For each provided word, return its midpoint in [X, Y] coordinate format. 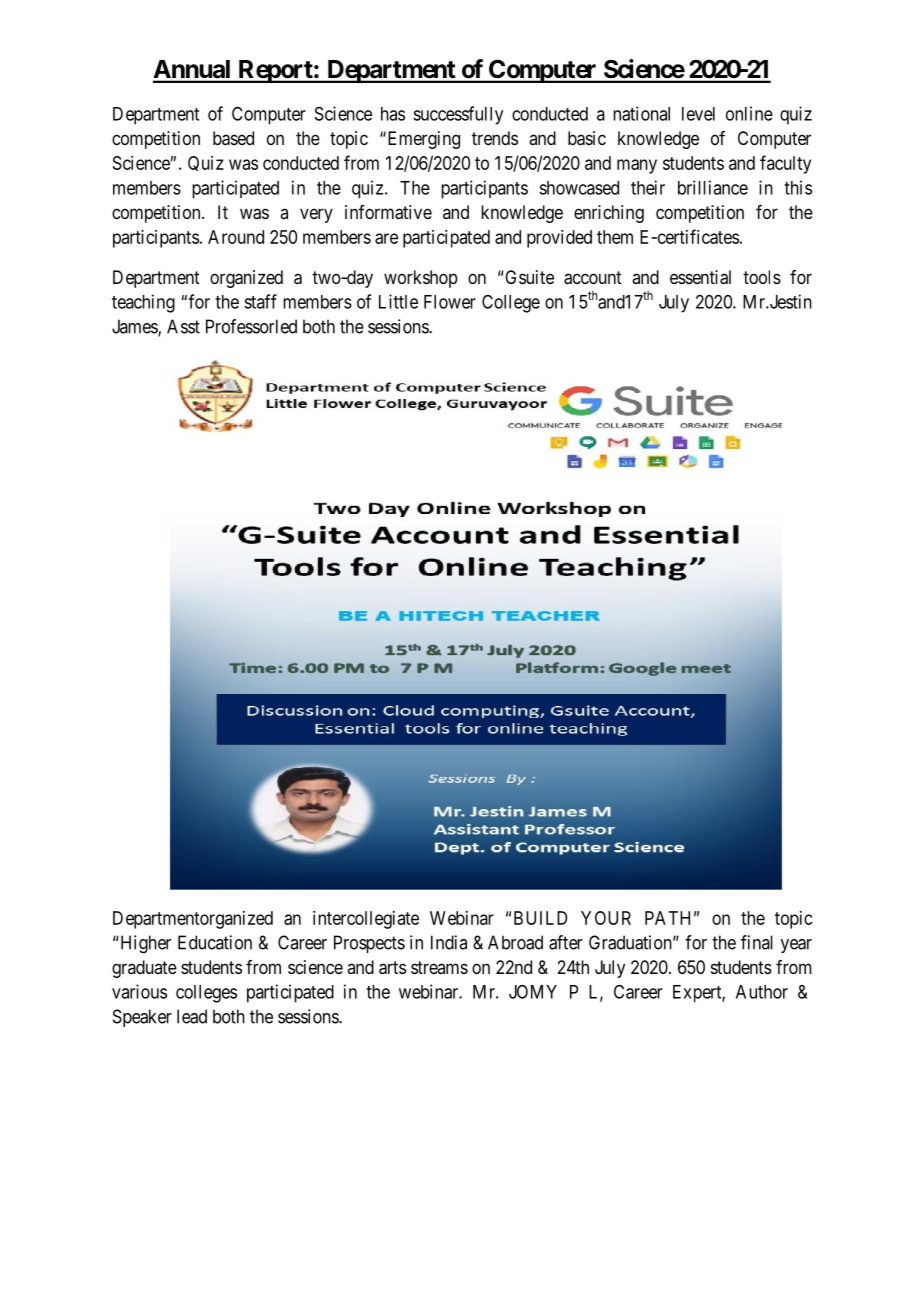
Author [762, 992]
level [698, 114]
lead [192, 1016]
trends [495, 138]
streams [439, 967]
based [233, 138]
